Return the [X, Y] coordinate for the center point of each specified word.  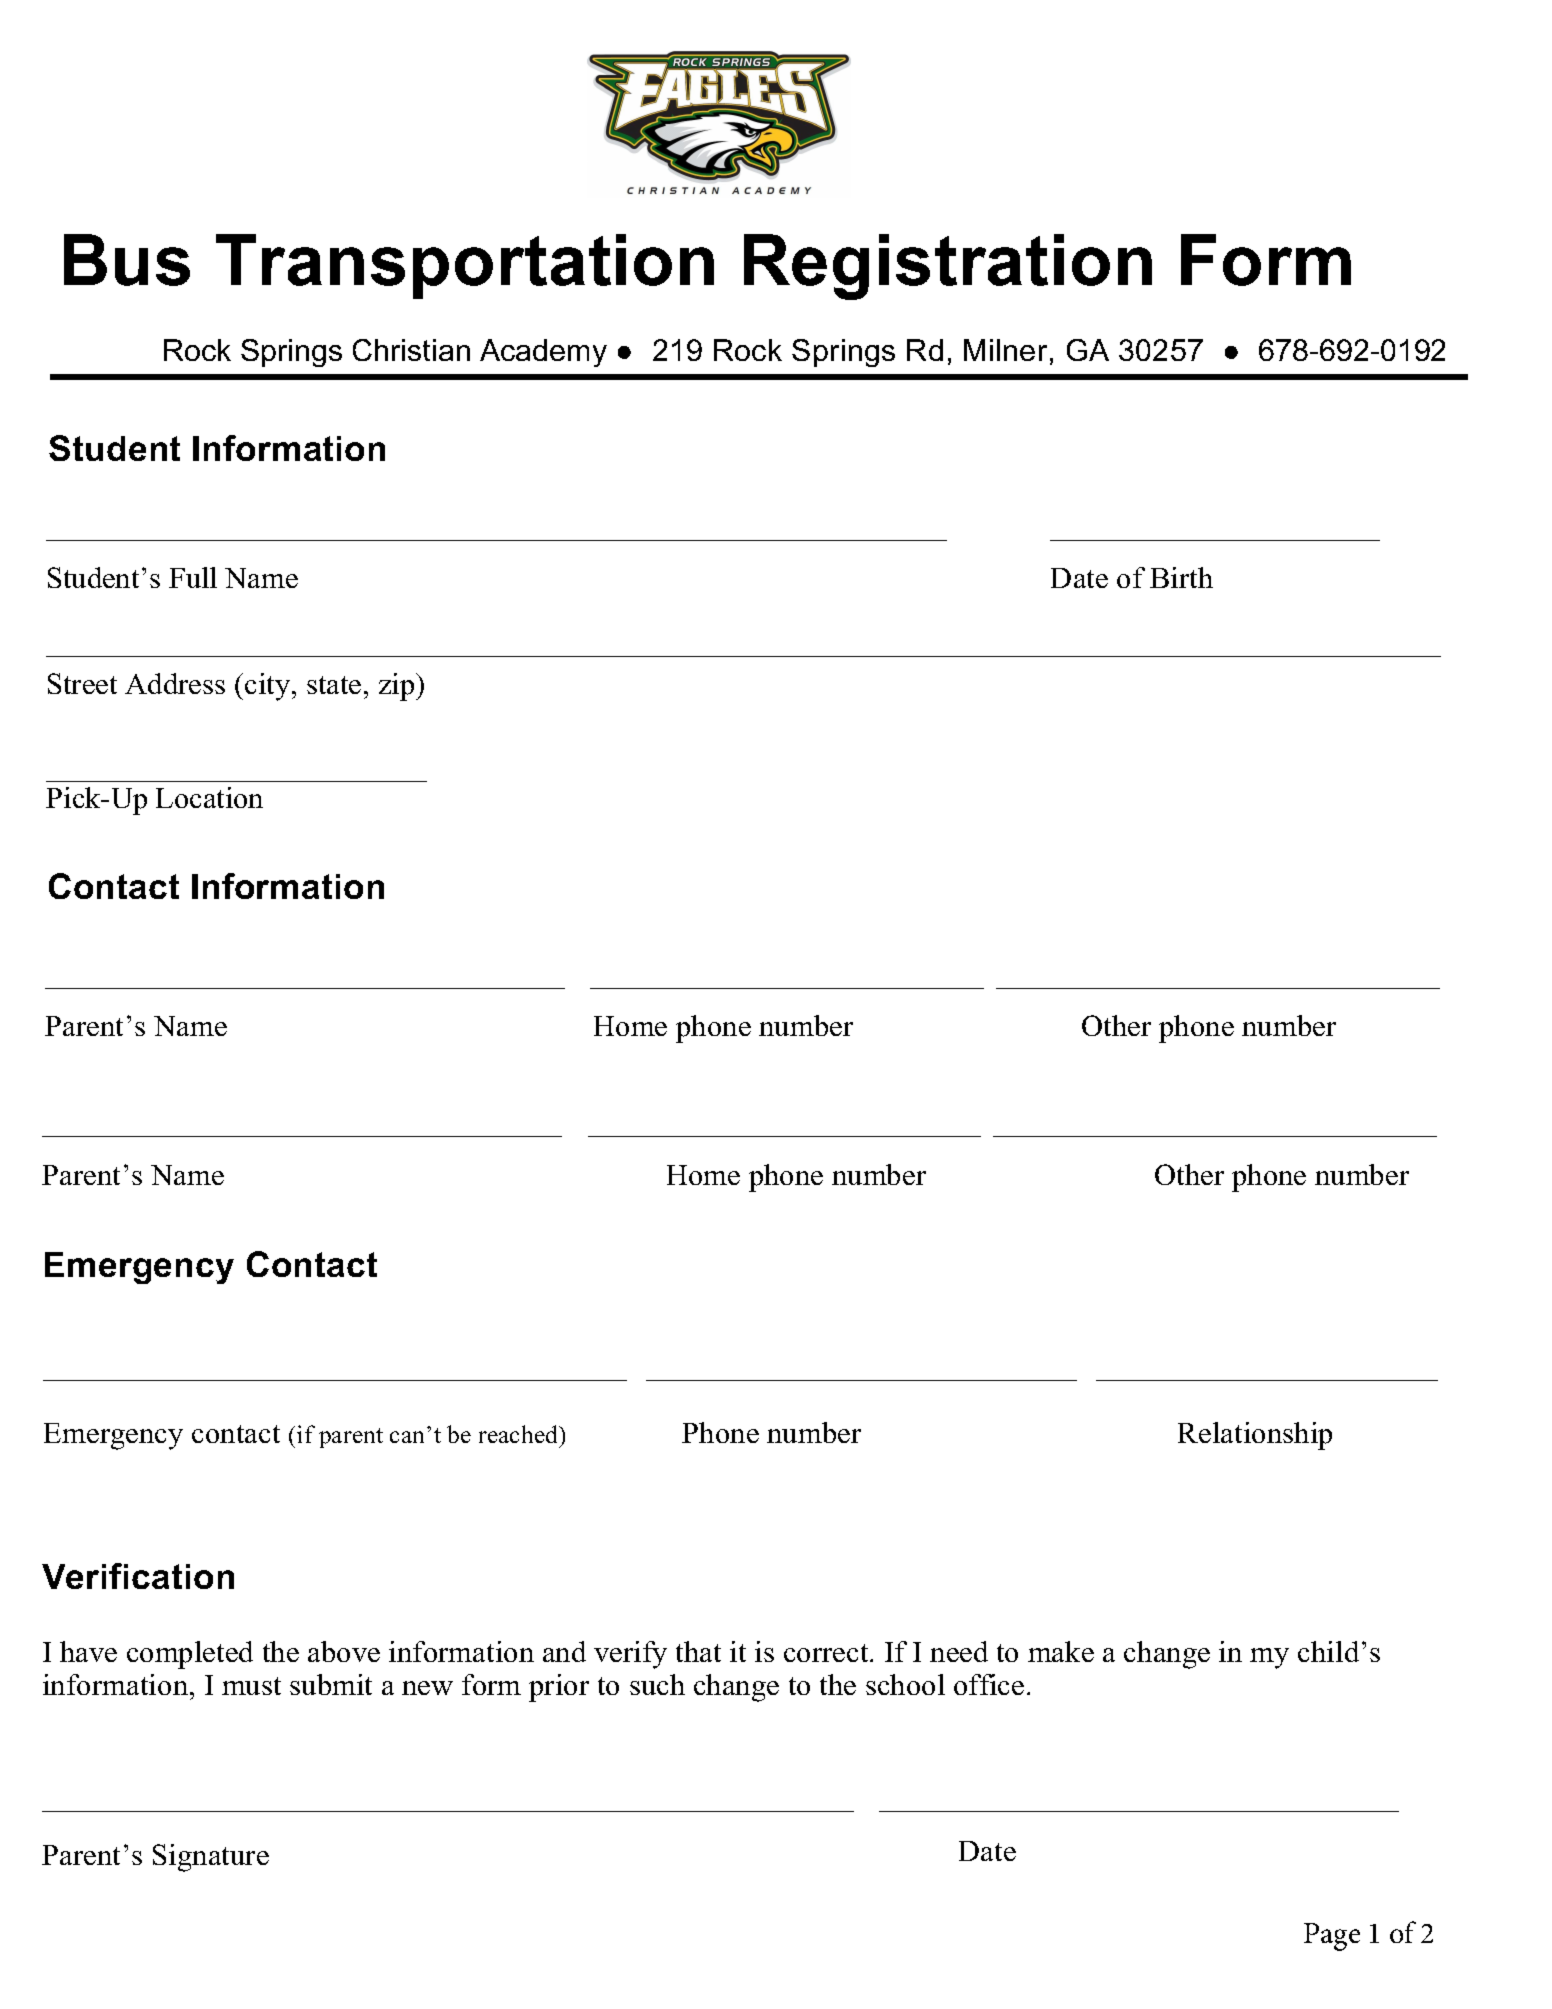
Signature [211, 1858]
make [1061, 1651]
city [269, 687]
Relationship [1255, 1436]
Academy [543, 353]
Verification [138, 1576]
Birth [1181, 577]
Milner [1005, 350]
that [698, 1651]
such [657, 1684]
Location [209, 797]
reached [520, 1434]
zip [398, 687]
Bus [127, 260]
